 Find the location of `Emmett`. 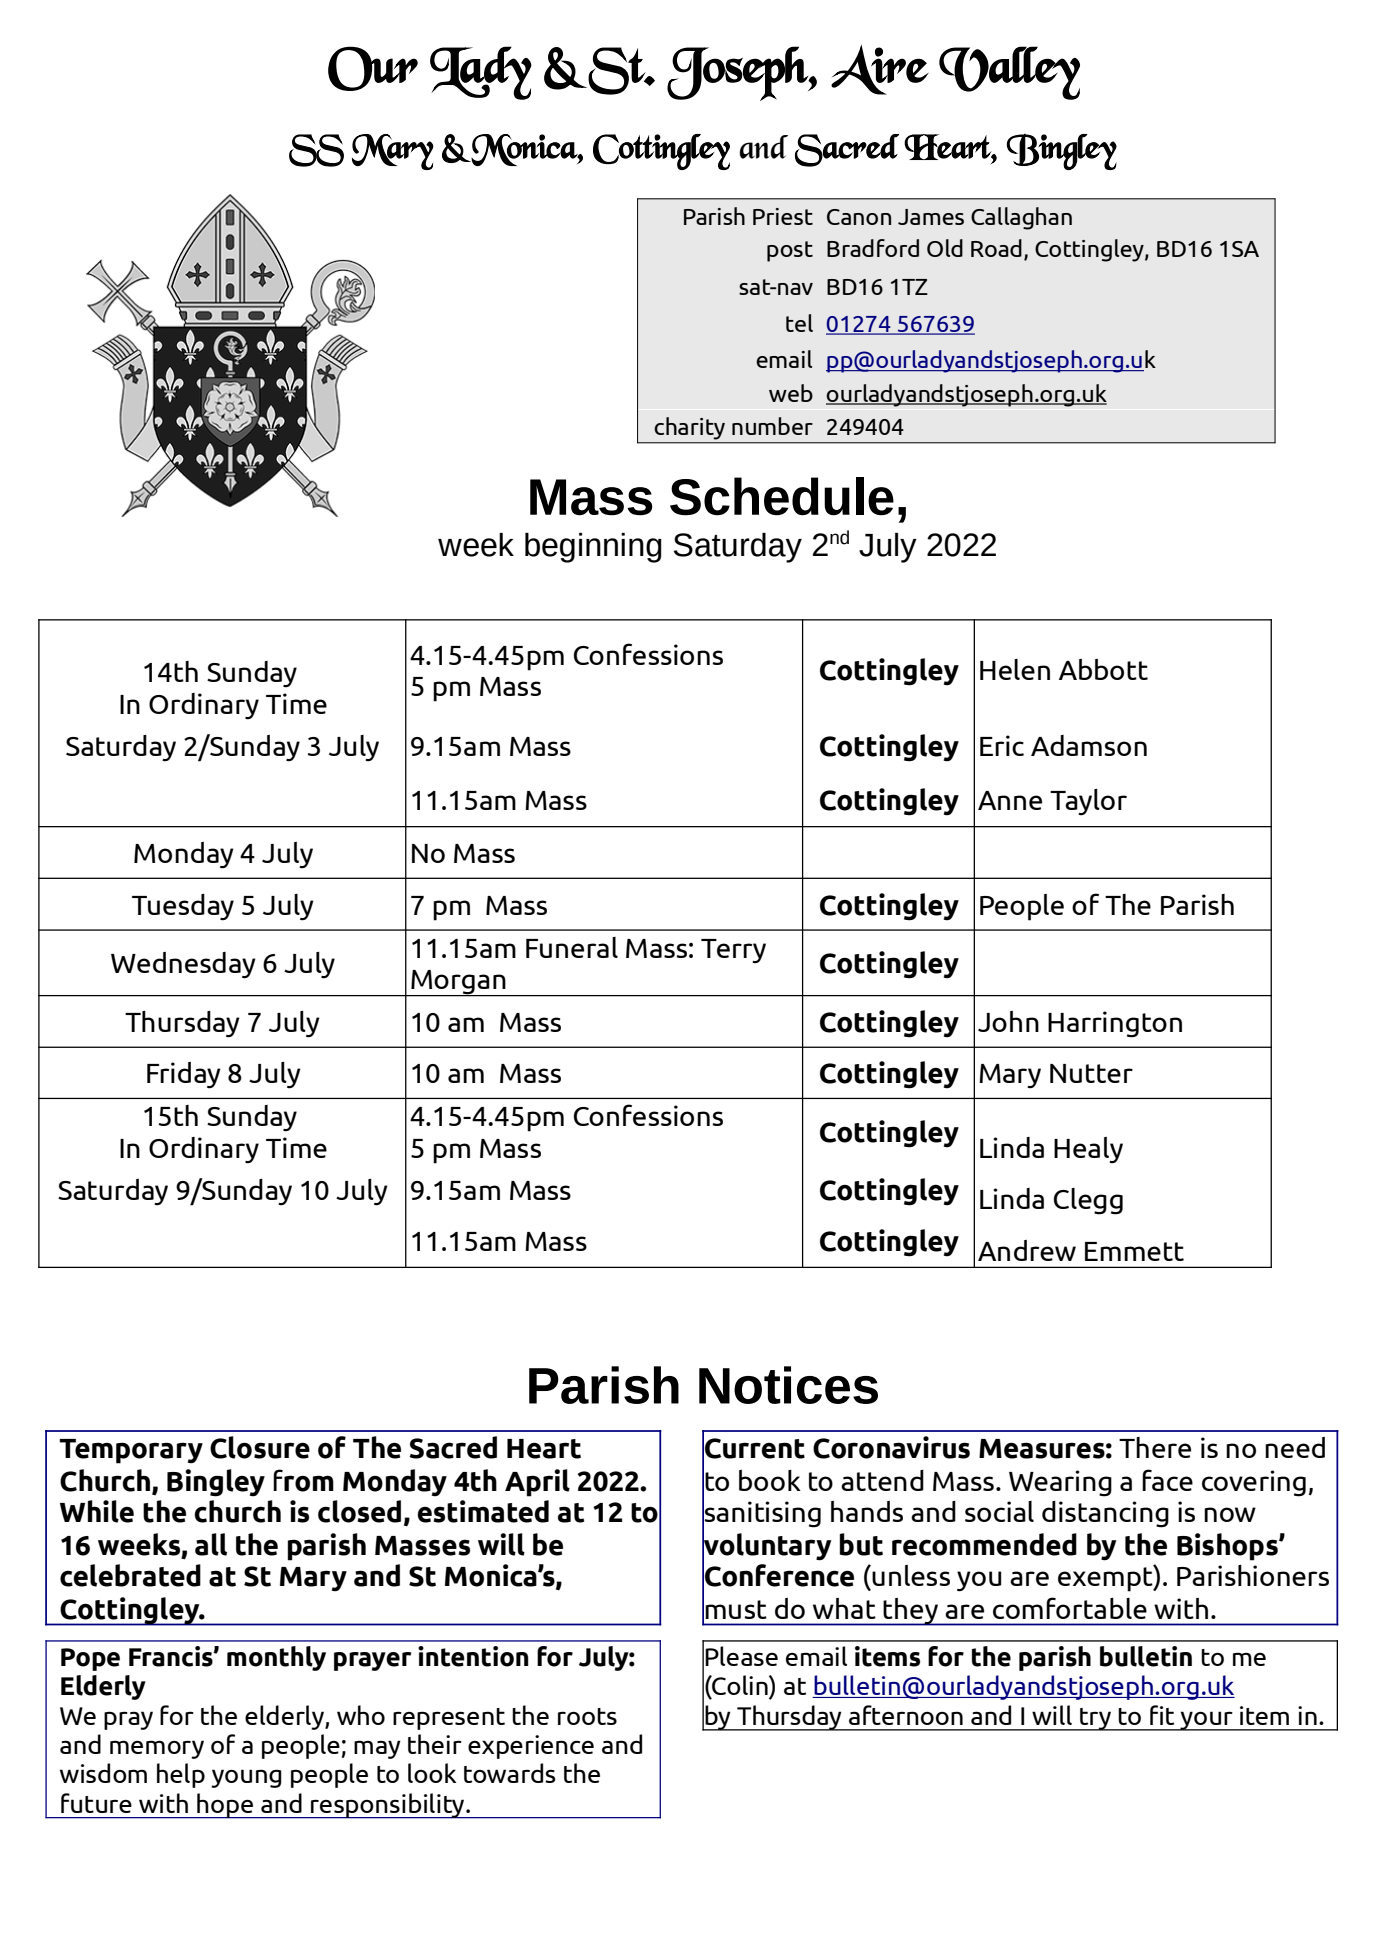

Emmett is located at coordinates (1134, 1251).
